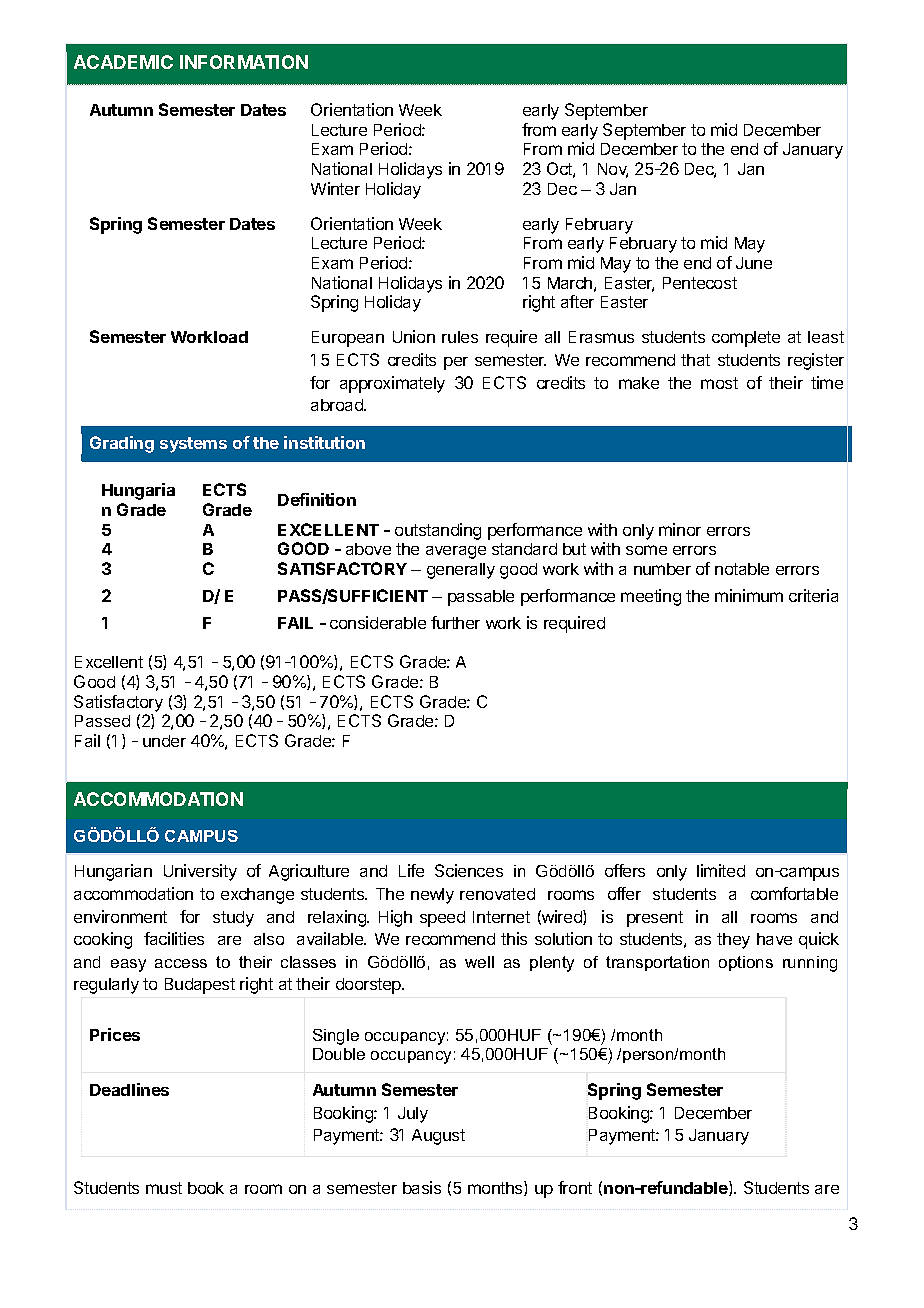  Describe the element at coordinates (438, 1137) in the document. I see `August` at that location.
